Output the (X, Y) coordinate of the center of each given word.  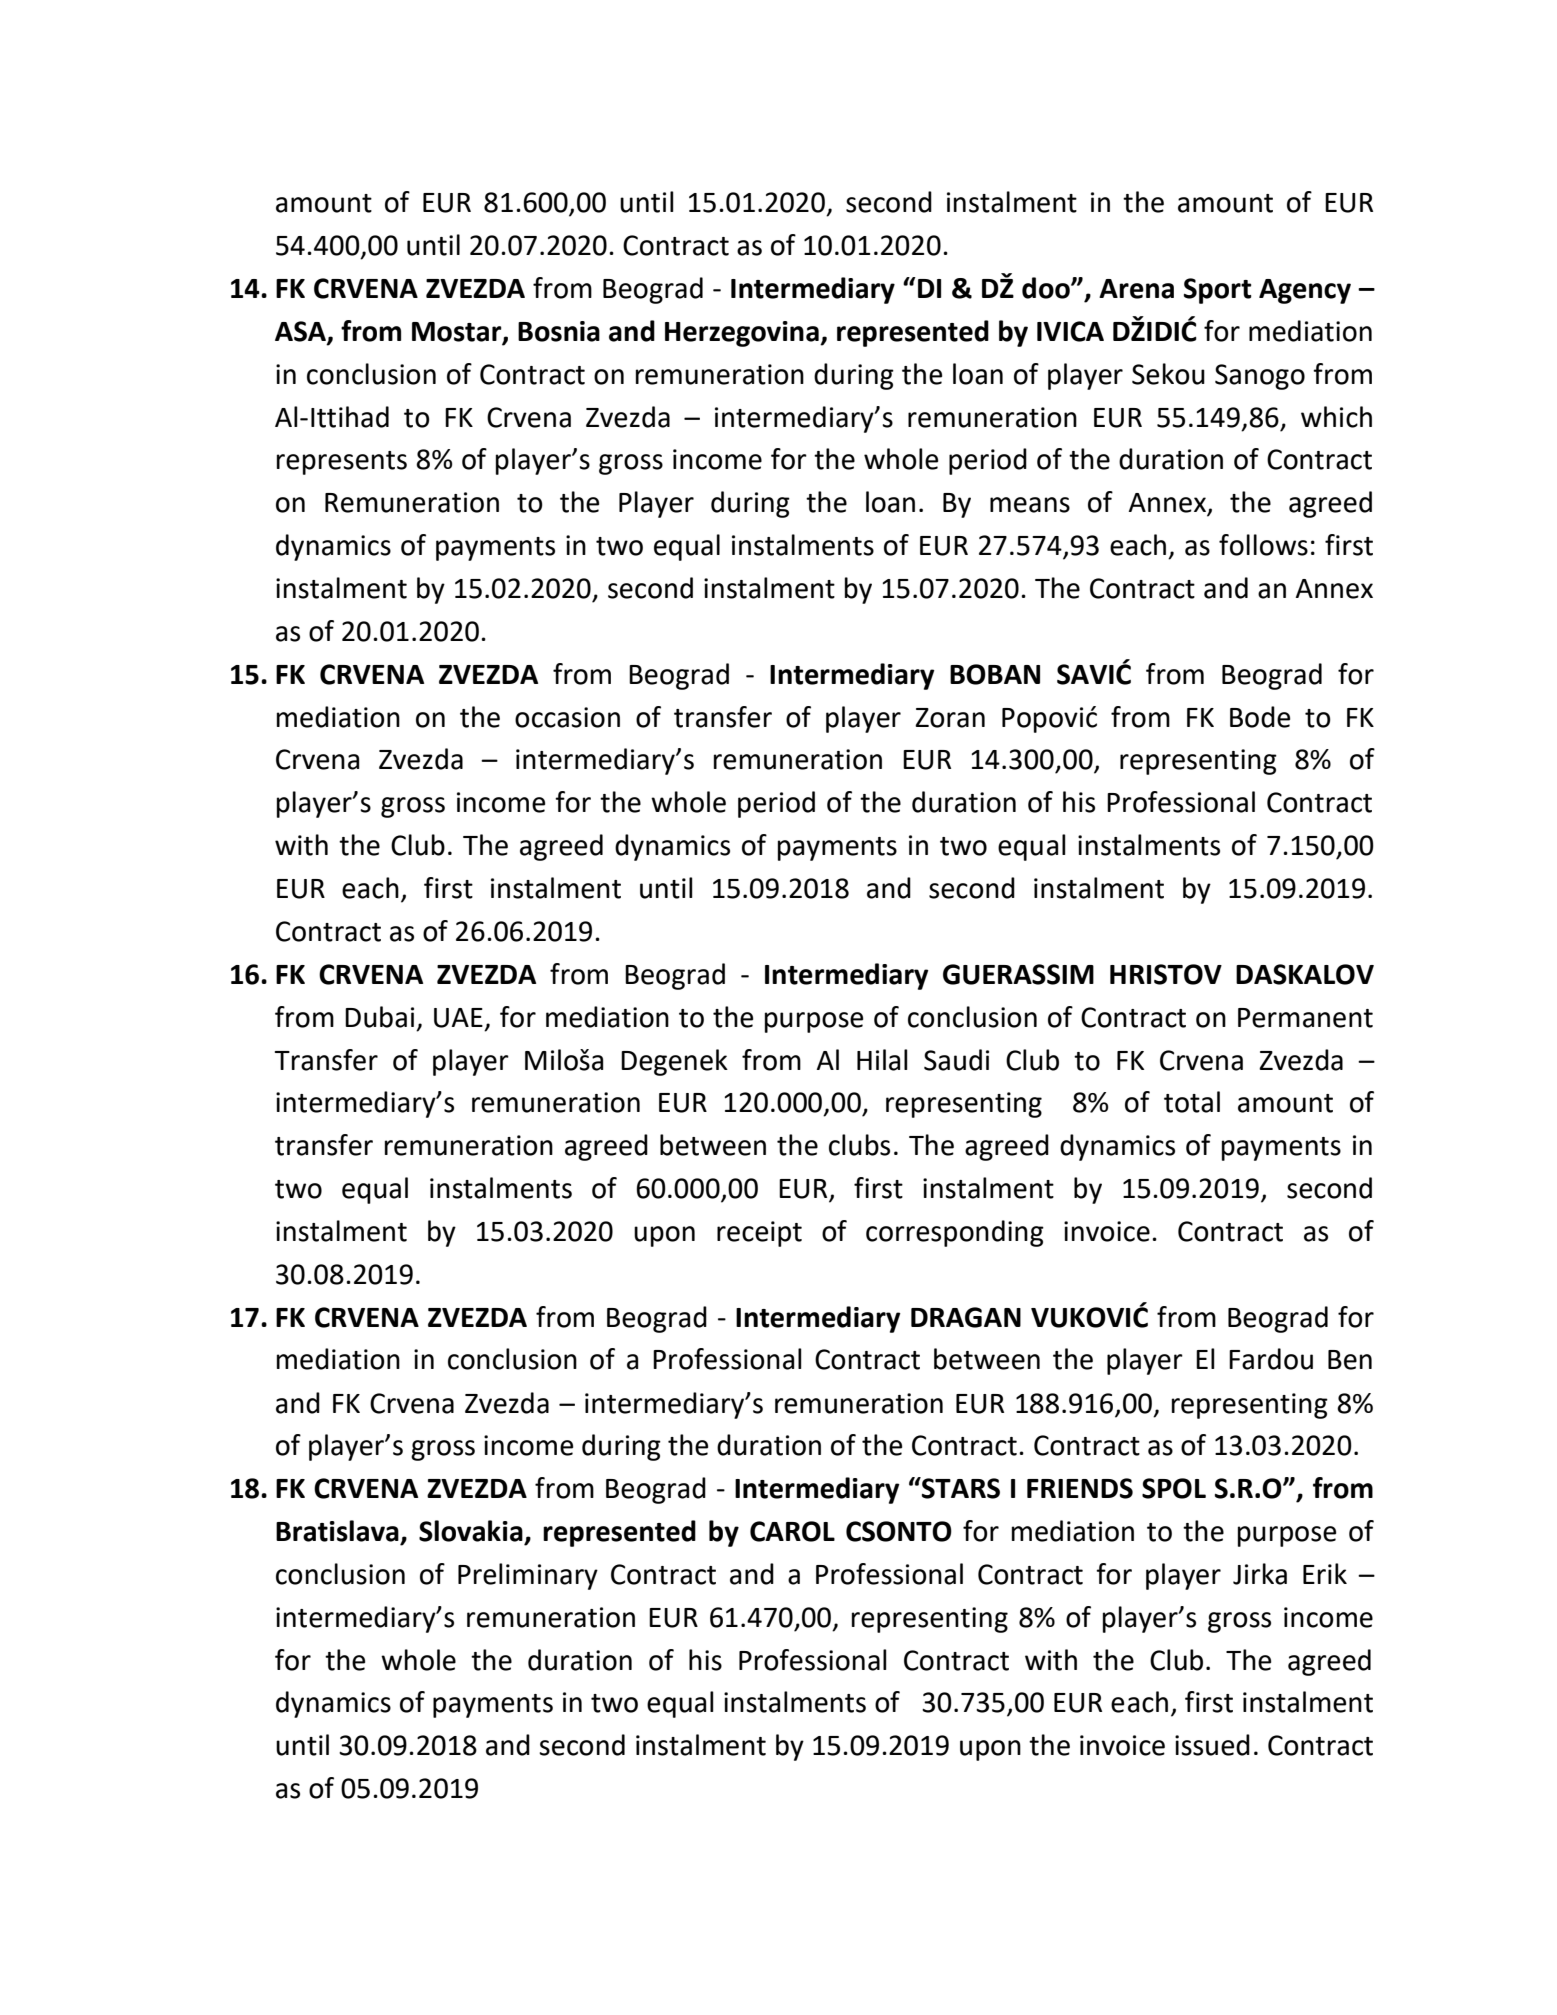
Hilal (882, 1060)
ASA (301, 332)
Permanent (1305, 1018)
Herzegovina (743, 334)
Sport (1218, 291)
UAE (458, 1018)
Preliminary (528, 1576)
